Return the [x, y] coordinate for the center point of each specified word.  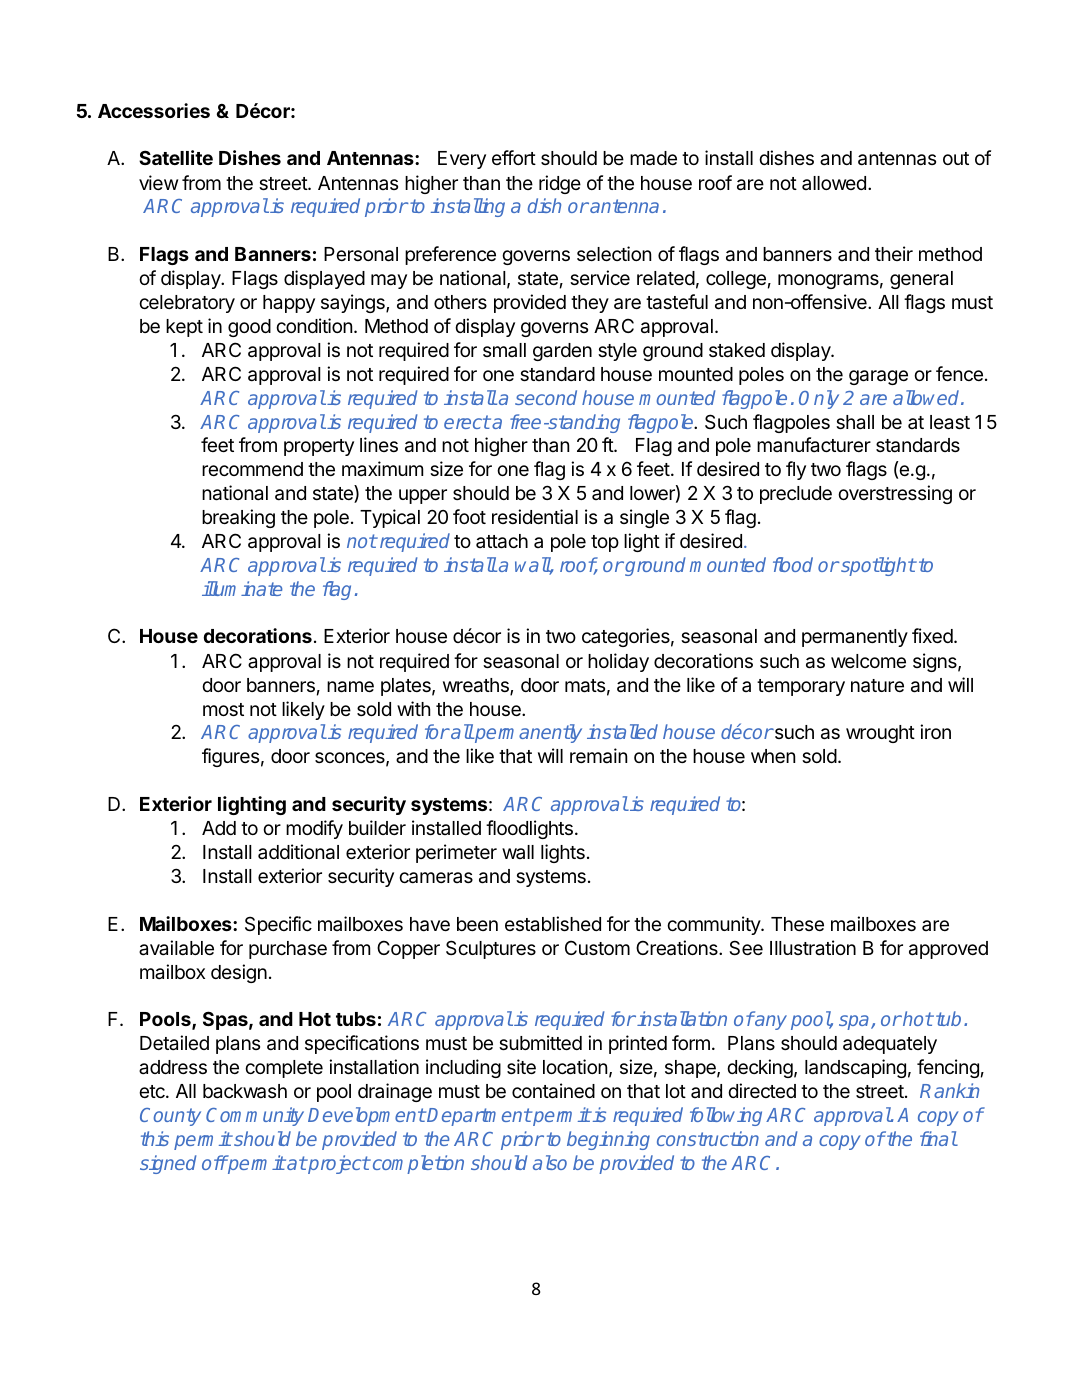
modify [314, 829]
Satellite [176, 157]
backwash [245, 1091]
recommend [252, 469]
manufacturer [814, 444]
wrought [880, 734]
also [550, 1162]
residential [535, 516]
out [956, 158]
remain [598, 756]
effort [514, 157]
